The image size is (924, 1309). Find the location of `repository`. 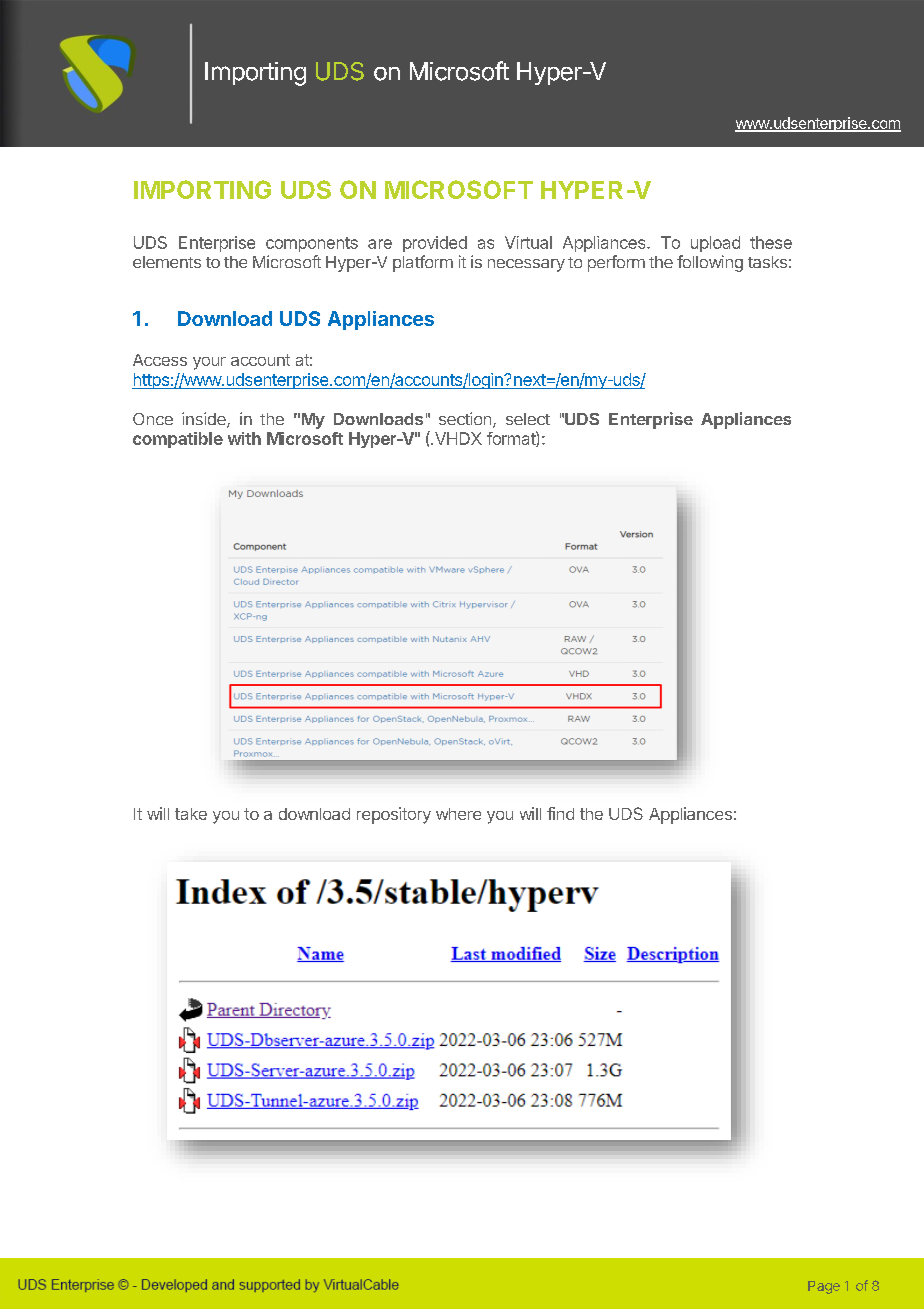

repository is located at coordinates (394, 815).
